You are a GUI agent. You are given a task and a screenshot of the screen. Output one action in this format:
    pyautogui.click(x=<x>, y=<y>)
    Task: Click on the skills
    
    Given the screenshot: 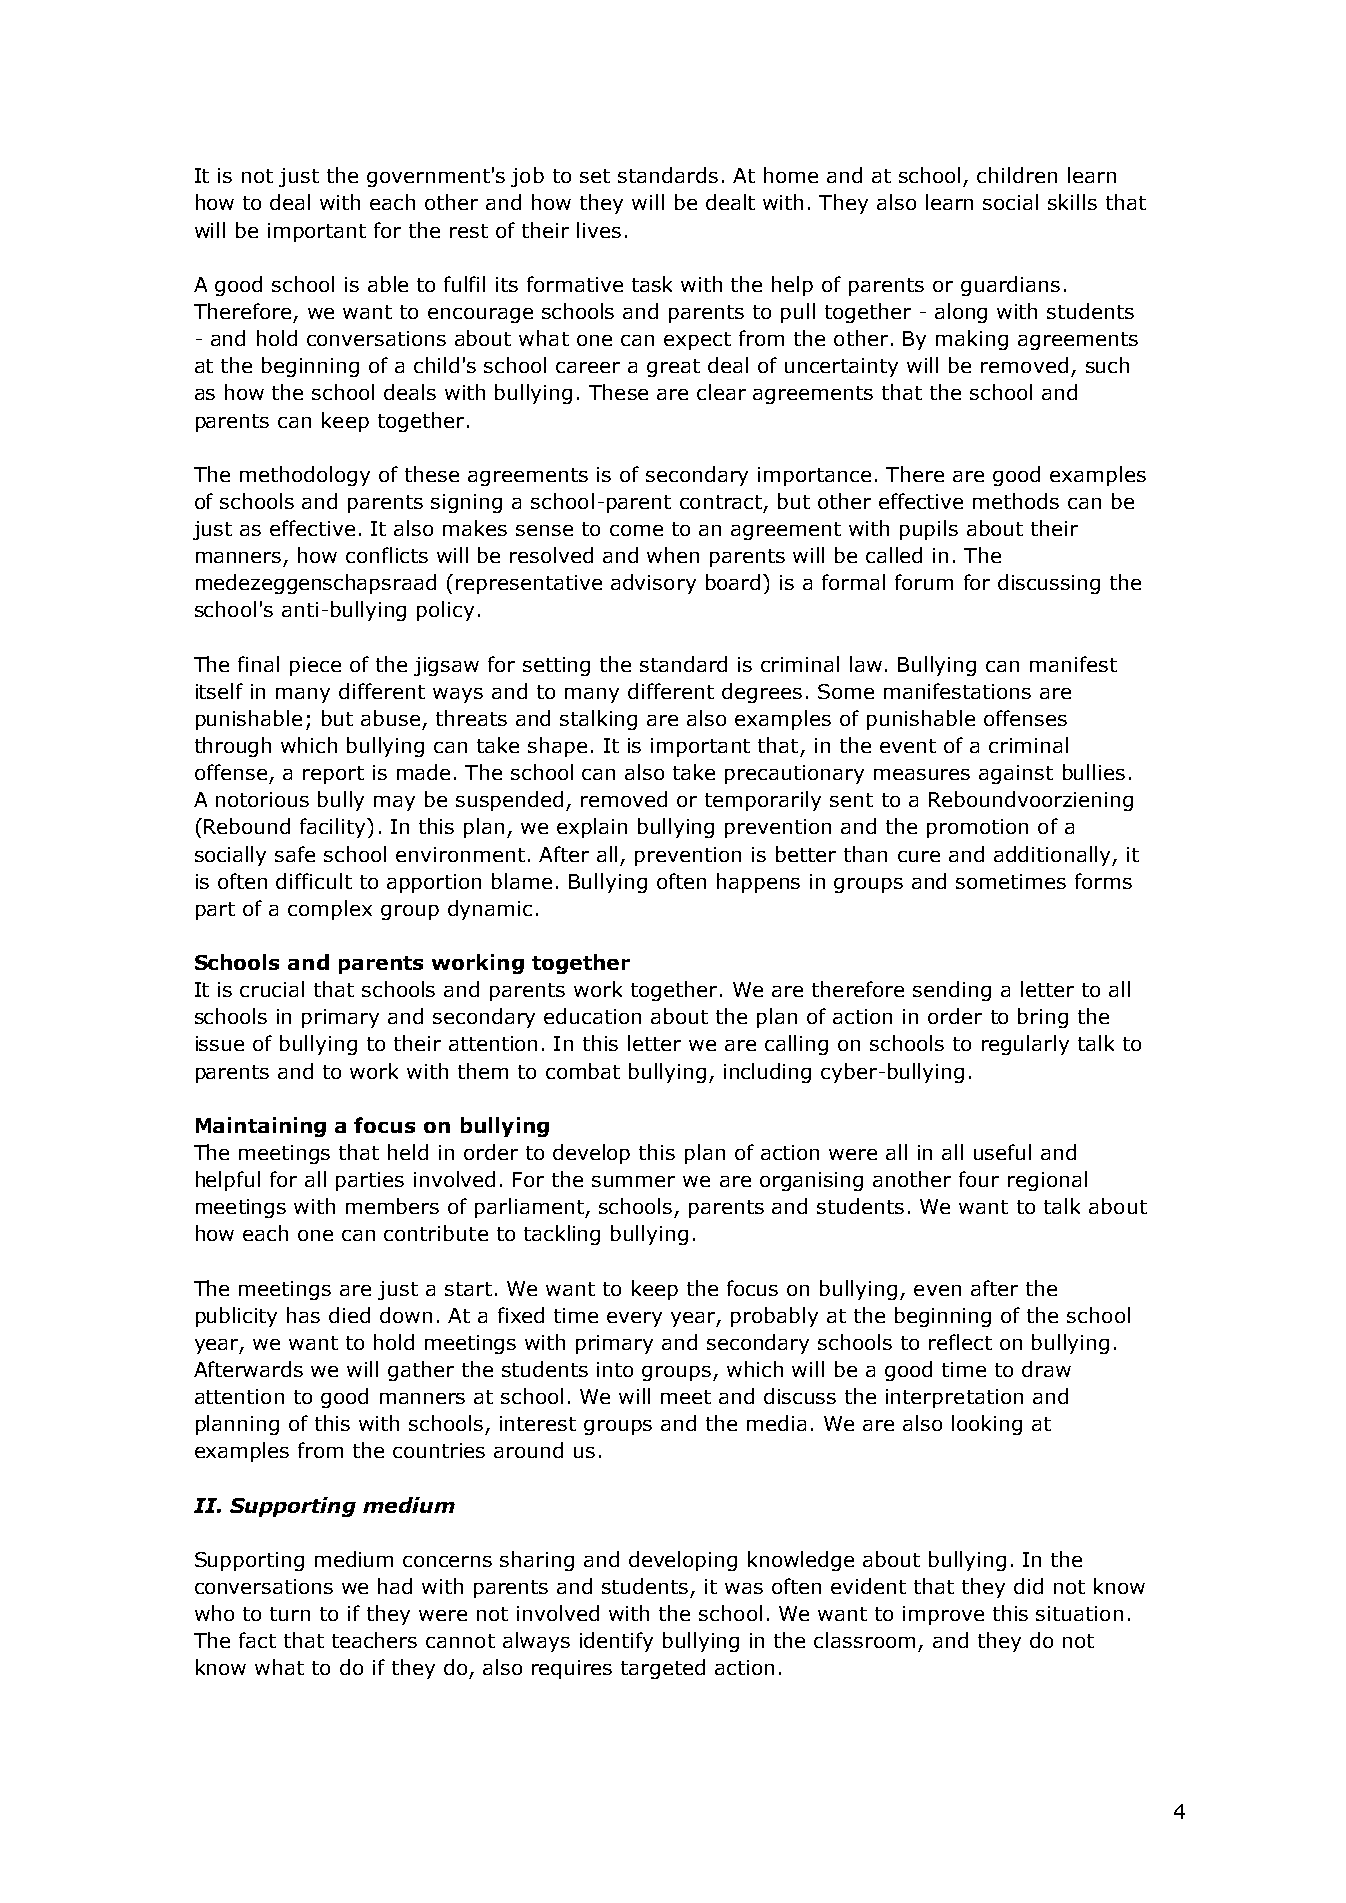 What is the action you would take?
    pyautogui.click(x=1072, y=202)
